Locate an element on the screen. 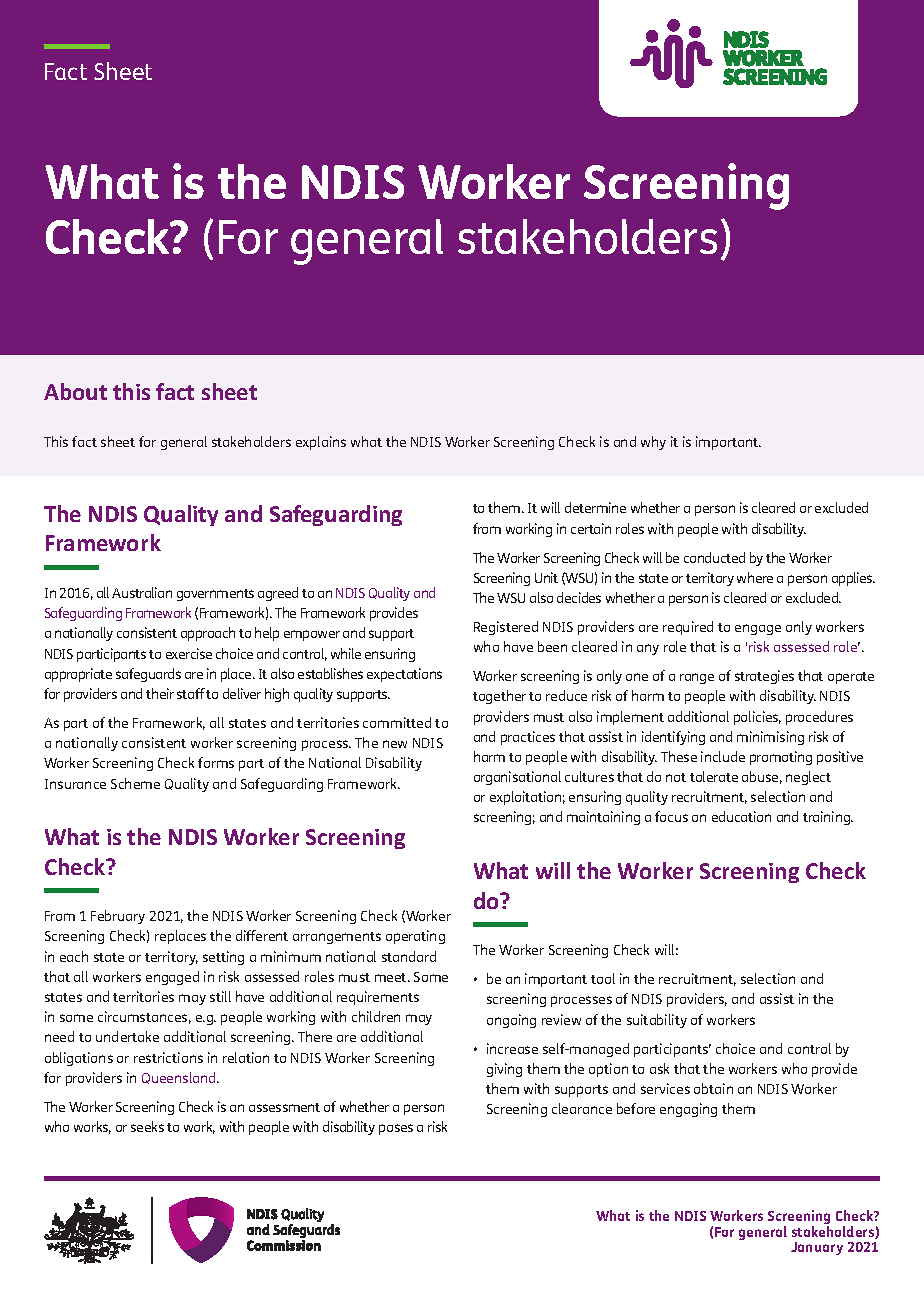 This screenshot has height=1308, width=924. where is located at coordinates (755, 577).
